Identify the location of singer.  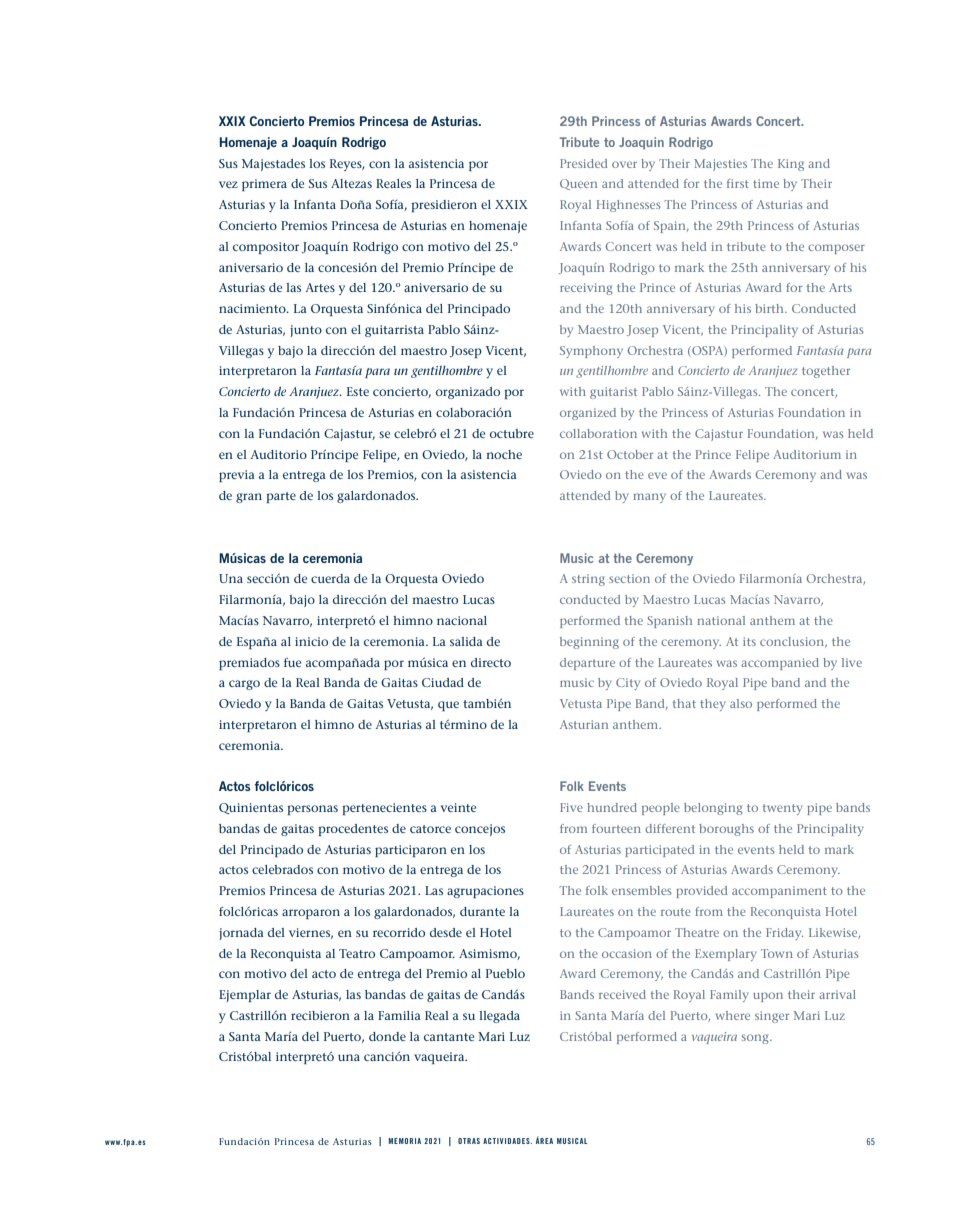
(772, 1017).
